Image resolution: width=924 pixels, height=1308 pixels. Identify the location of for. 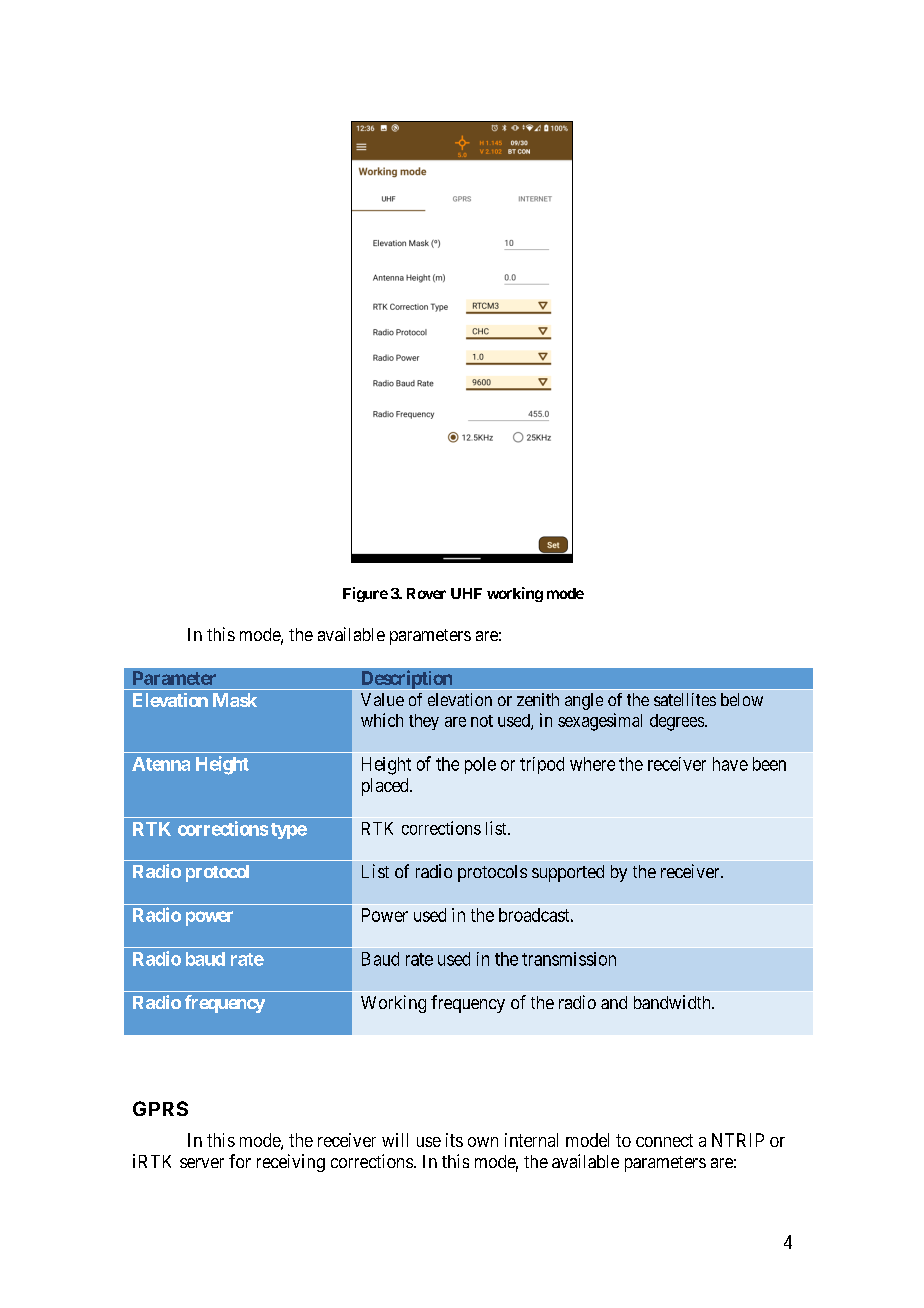
(240, 1161).
